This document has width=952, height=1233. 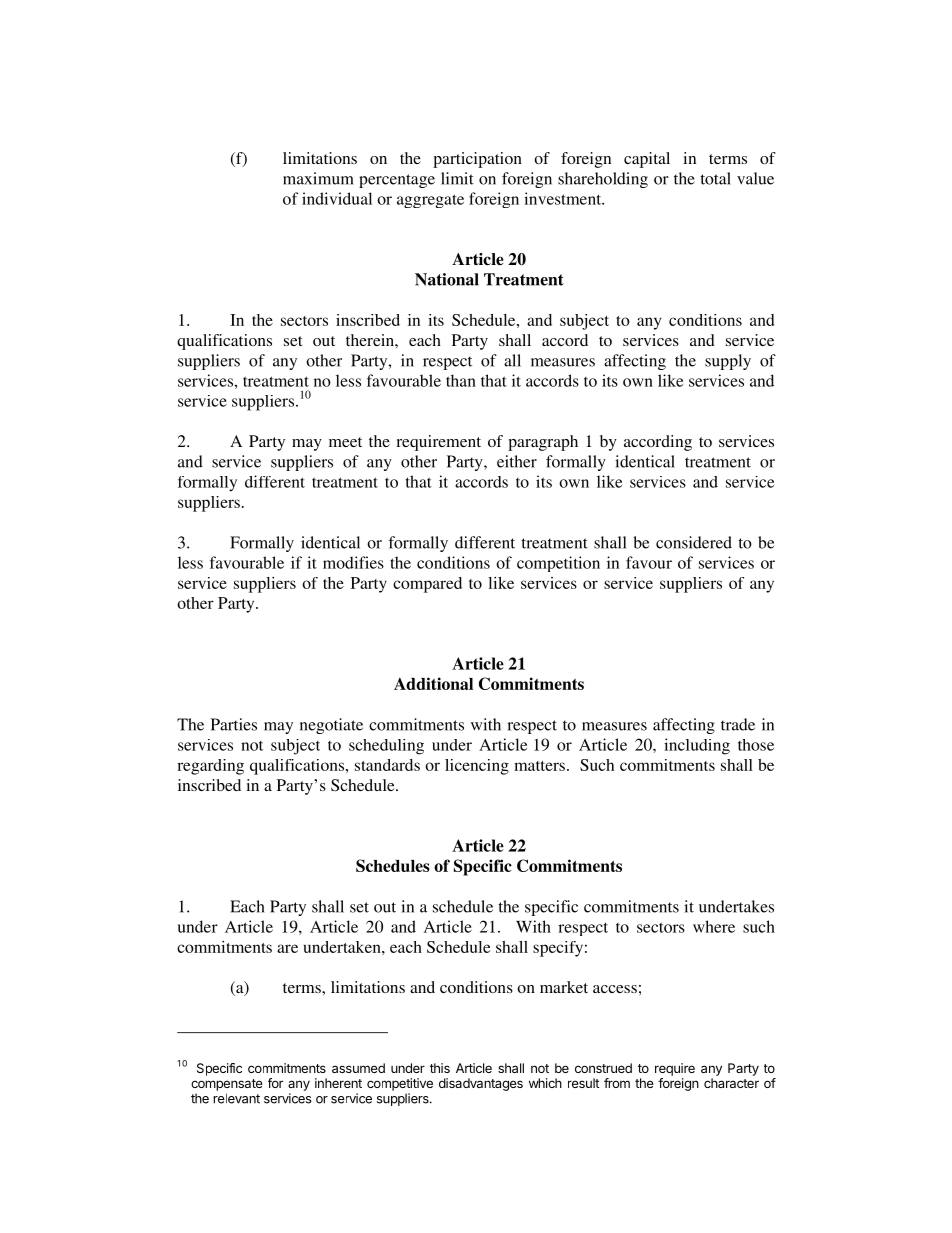 I want to click on disadvantages, so click(x=481, y=1084).
